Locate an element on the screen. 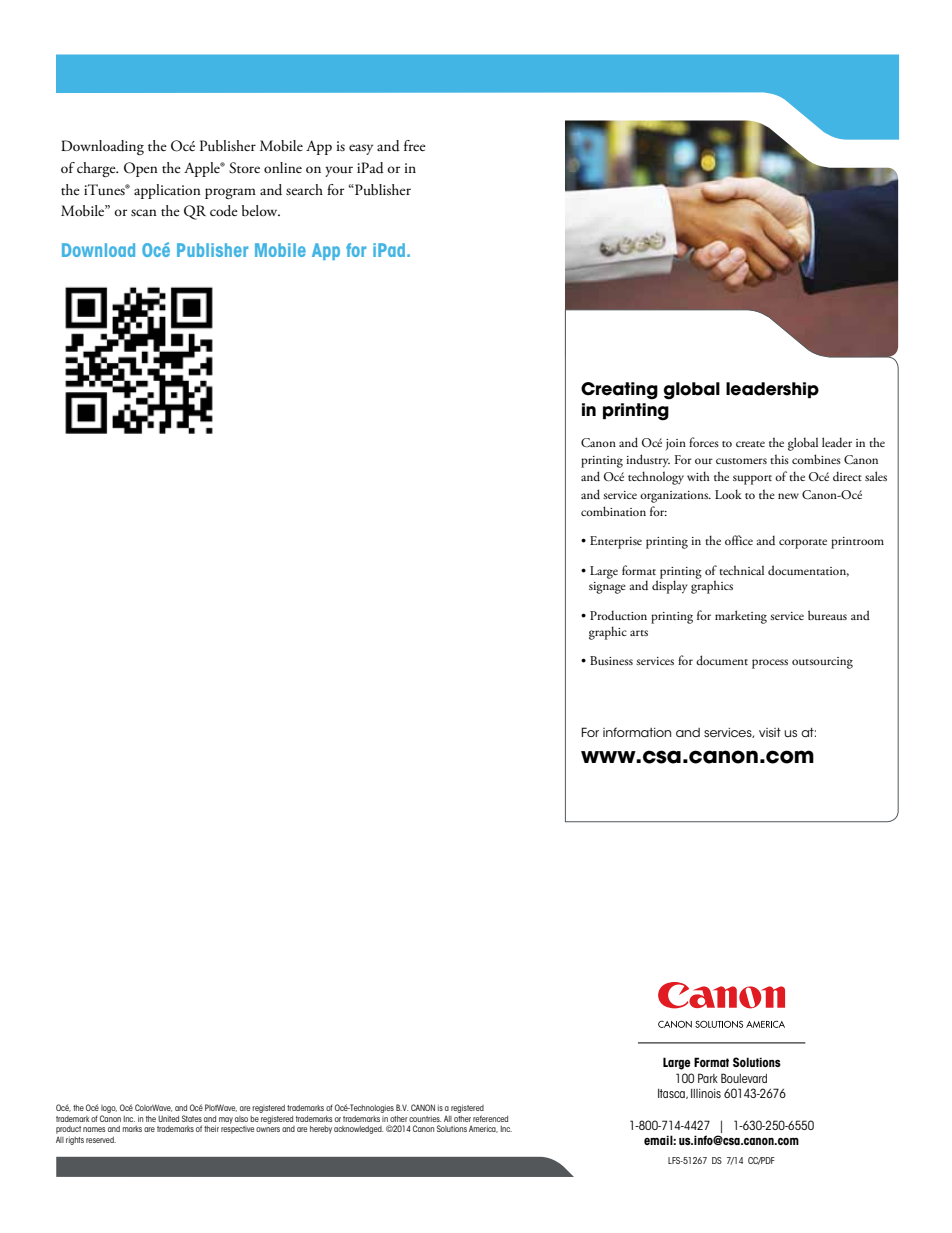 This screenshot has height=1233, width=952. free is located at coordinates (415, 145).
